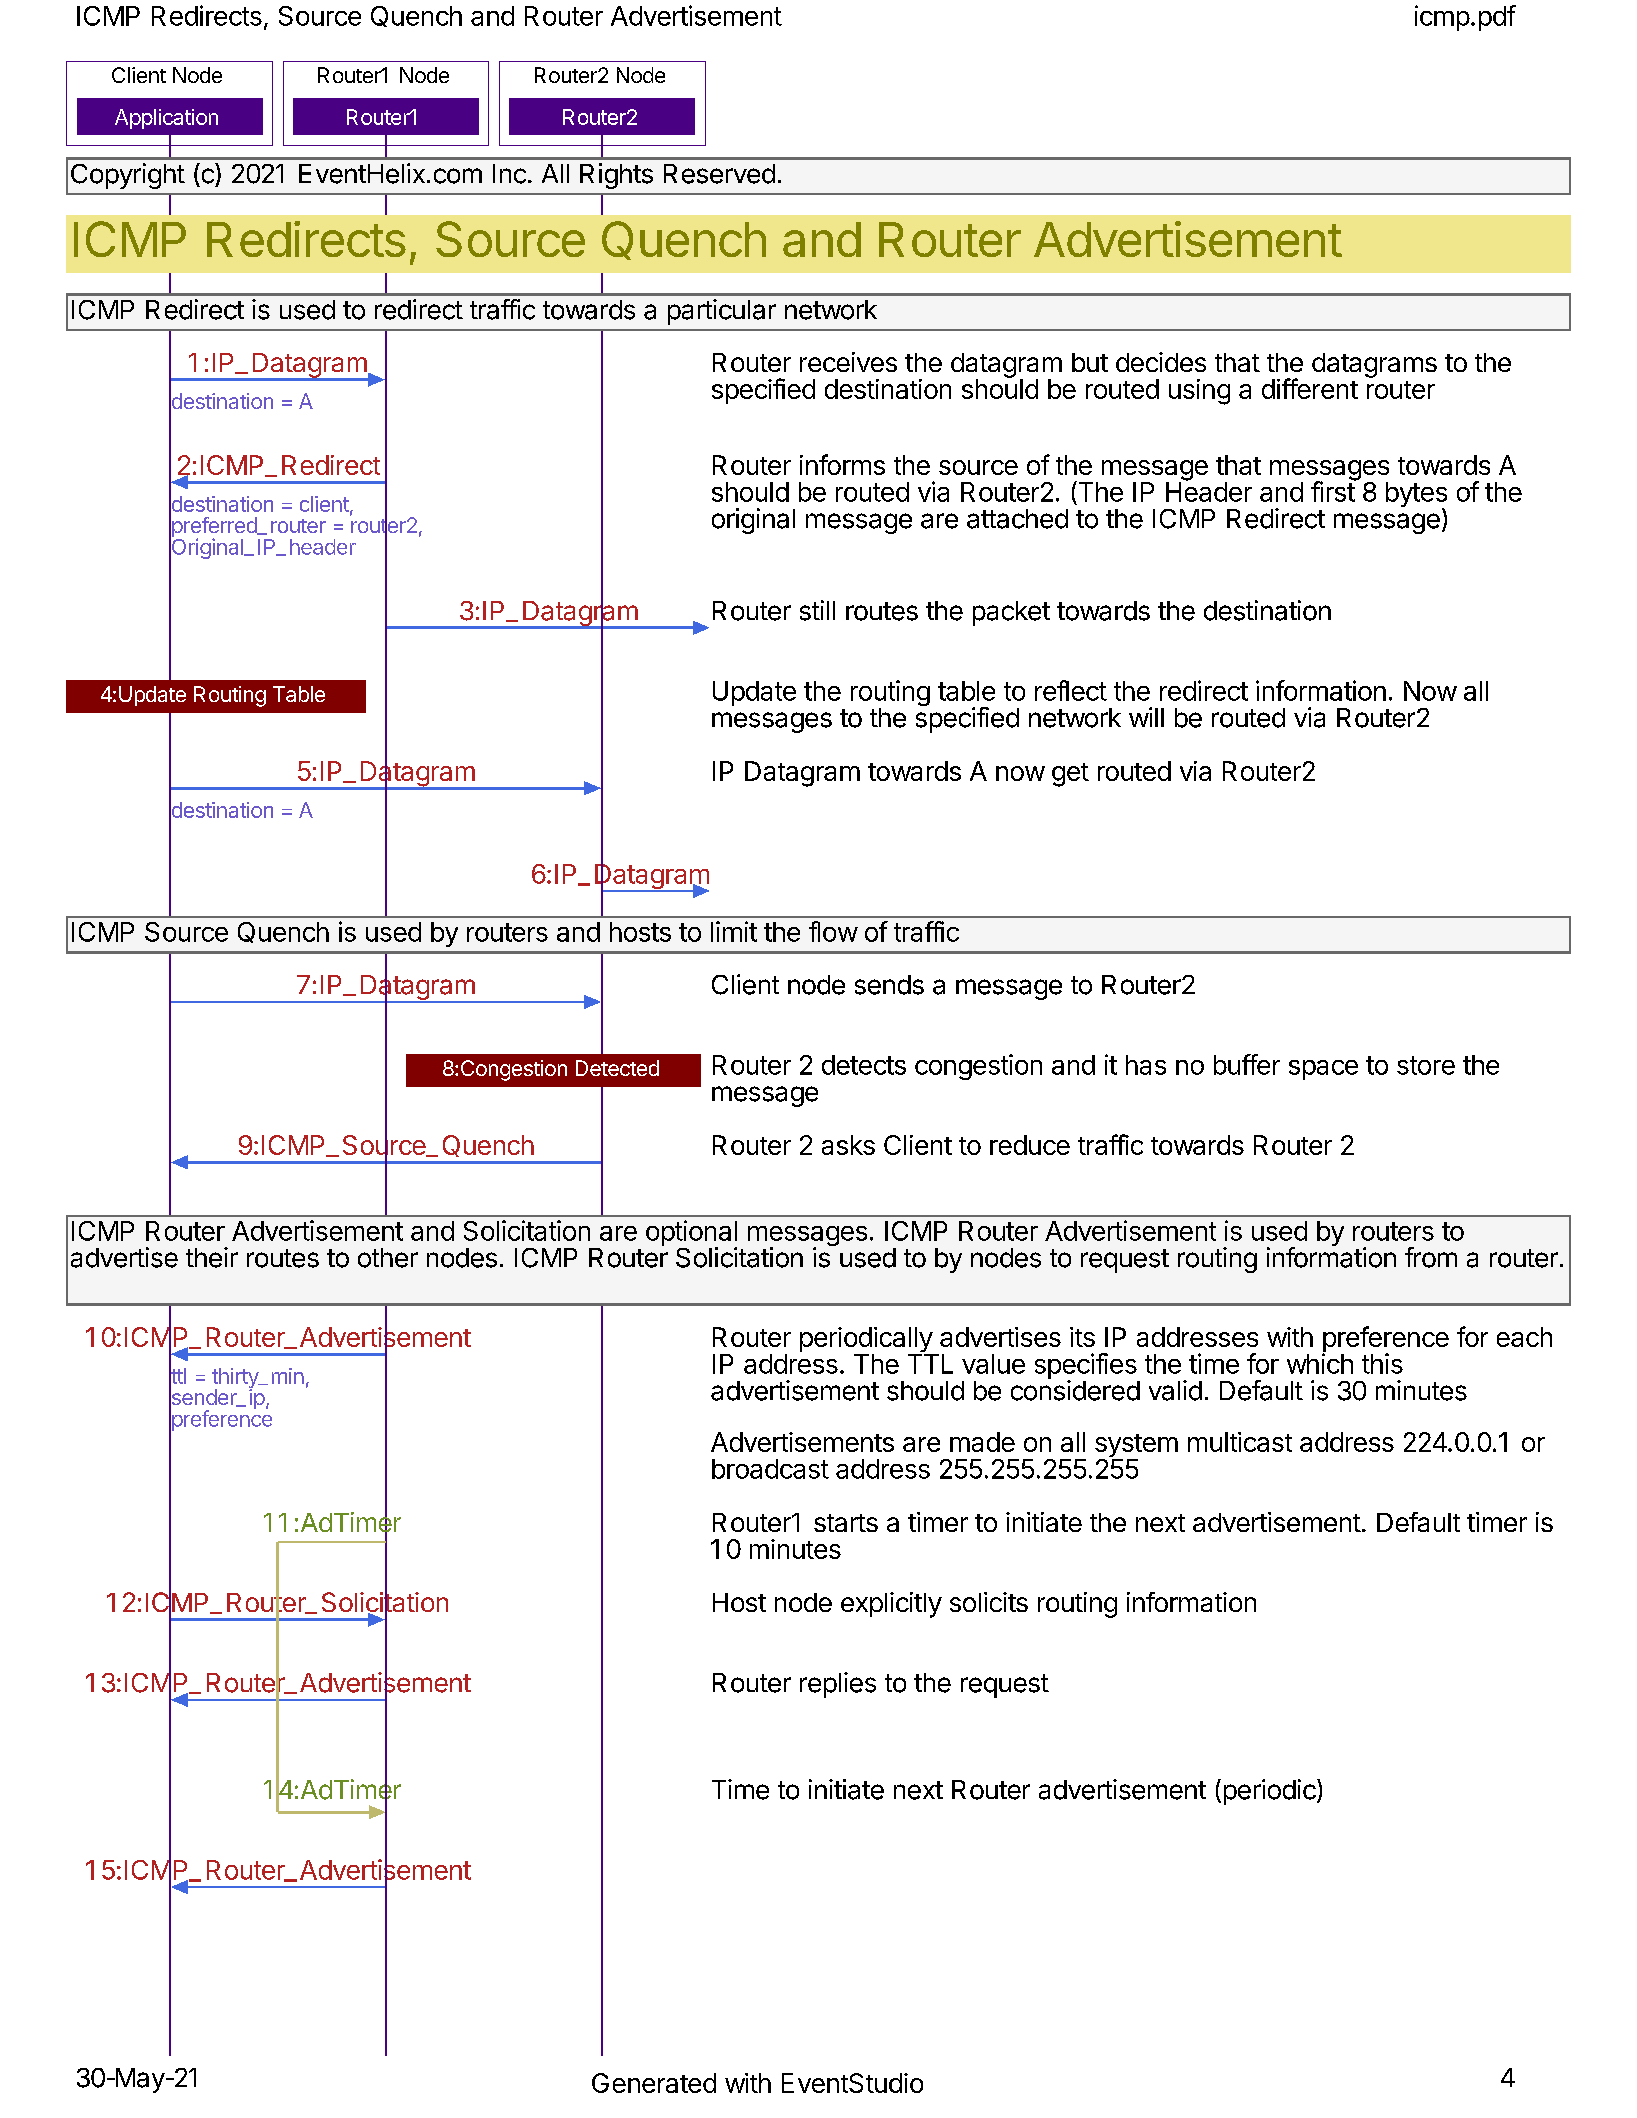 The height and width of the screenshot is (2118, 1637). I want to click on space, so click(1323, 1070).
